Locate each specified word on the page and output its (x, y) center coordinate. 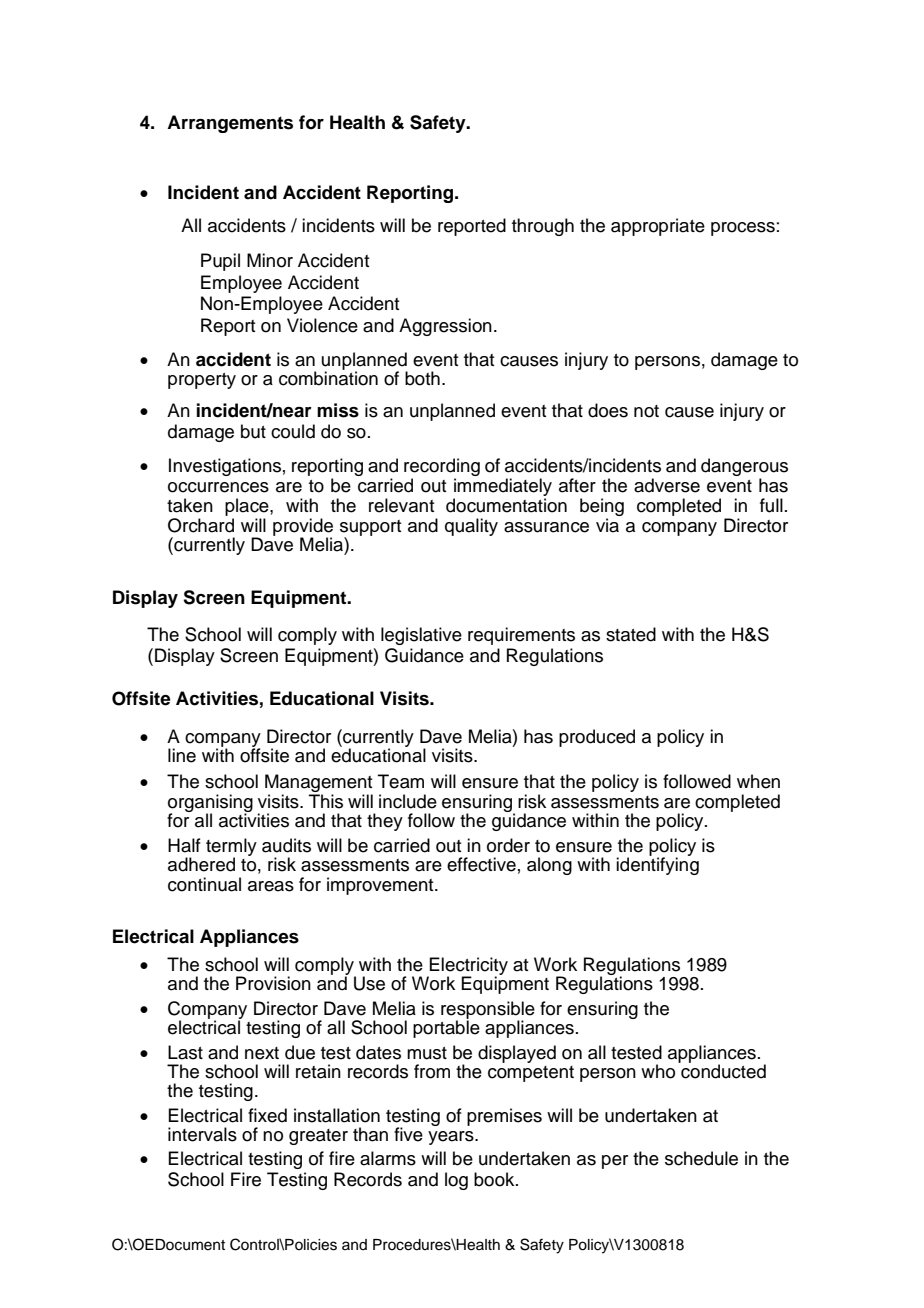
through (543, 227)
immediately (502, 488)
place (248, 507)
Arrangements (230, 124)
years (452, 1138)
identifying (657, 865)
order (508, 845)
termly (231, 848)
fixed (267, 1115)
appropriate (658, 227)
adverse (667, 485)
